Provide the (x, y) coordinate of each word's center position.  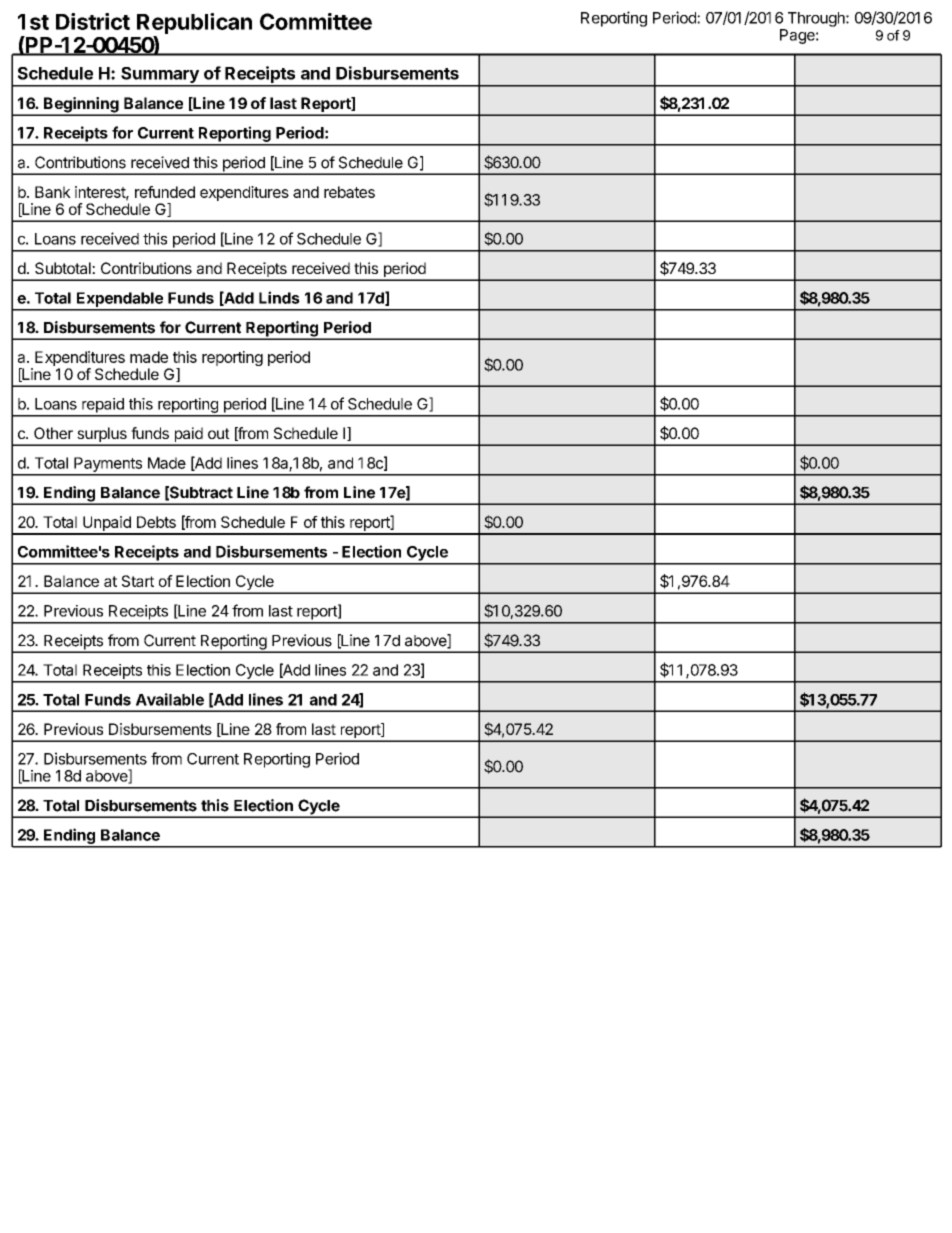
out (219, 433)
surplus (102, 436)
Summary (160, 76)
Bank (53, 192)
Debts (156, 522)
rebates (349, 192)
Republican (194, 25)
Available (170, 699)
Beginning (81, 106)
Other (53, 433)
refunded (165, 192)
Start (138, 581)
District (93, 21)
